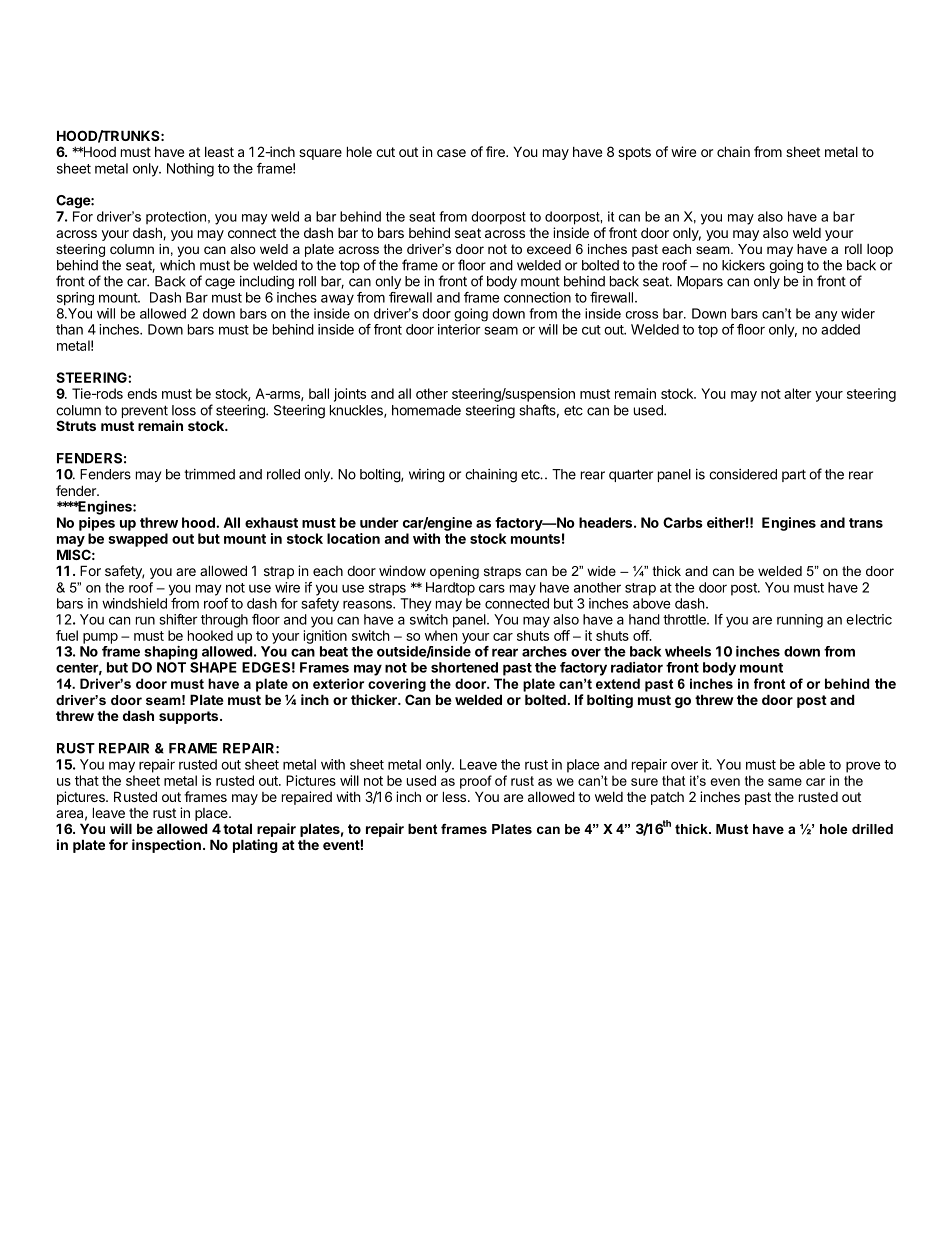  Describe the element at coordinates (179, 619) in the document. I see `shifter` at that location.
